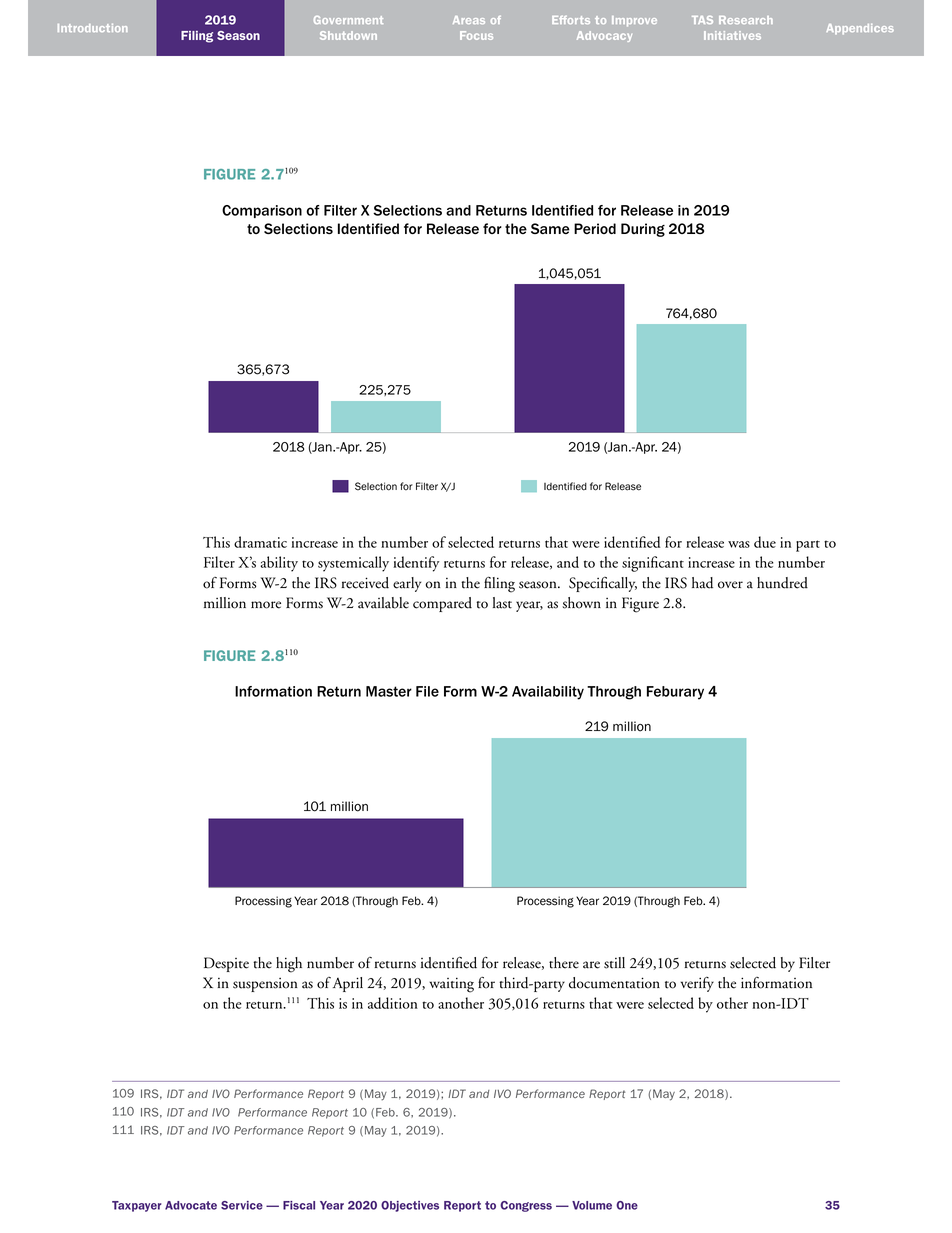 This screenshot has height=1233, width=952. Describe the element at coordinates (476, 35) in the screenshot. I see `Focus` at that location.
